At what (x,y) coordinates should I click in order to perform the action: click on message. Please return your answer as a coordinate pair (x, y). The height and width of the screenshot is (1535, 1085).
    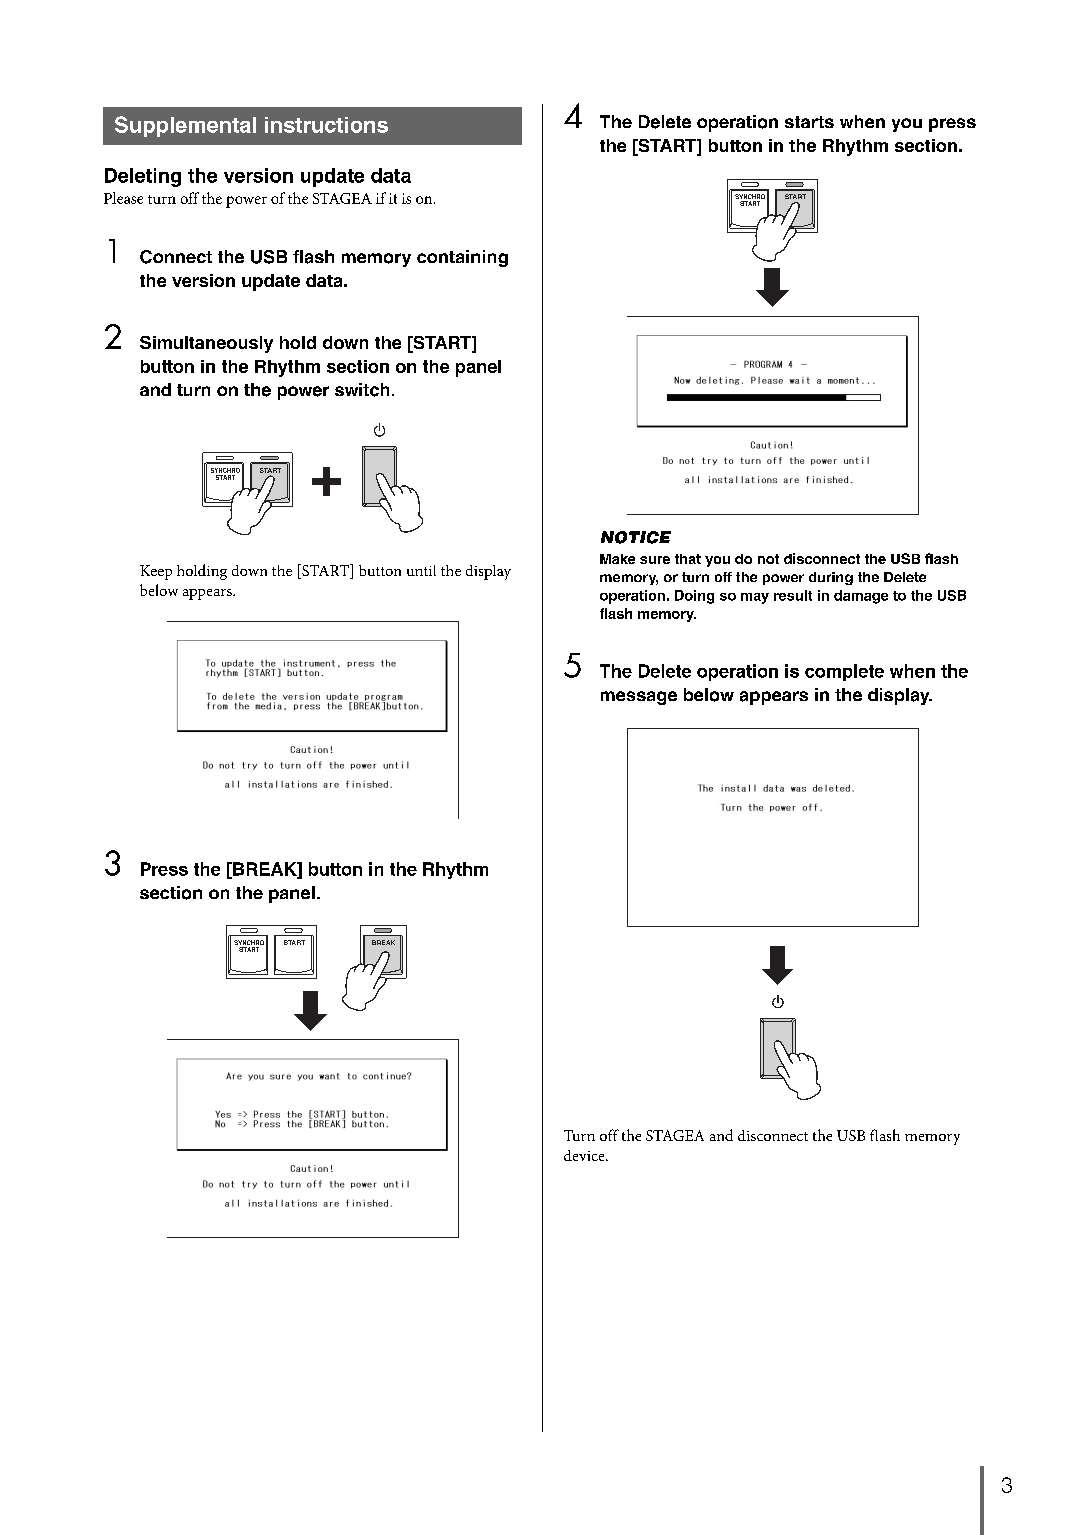
    Looking at the image, I should click on (639, 698).
